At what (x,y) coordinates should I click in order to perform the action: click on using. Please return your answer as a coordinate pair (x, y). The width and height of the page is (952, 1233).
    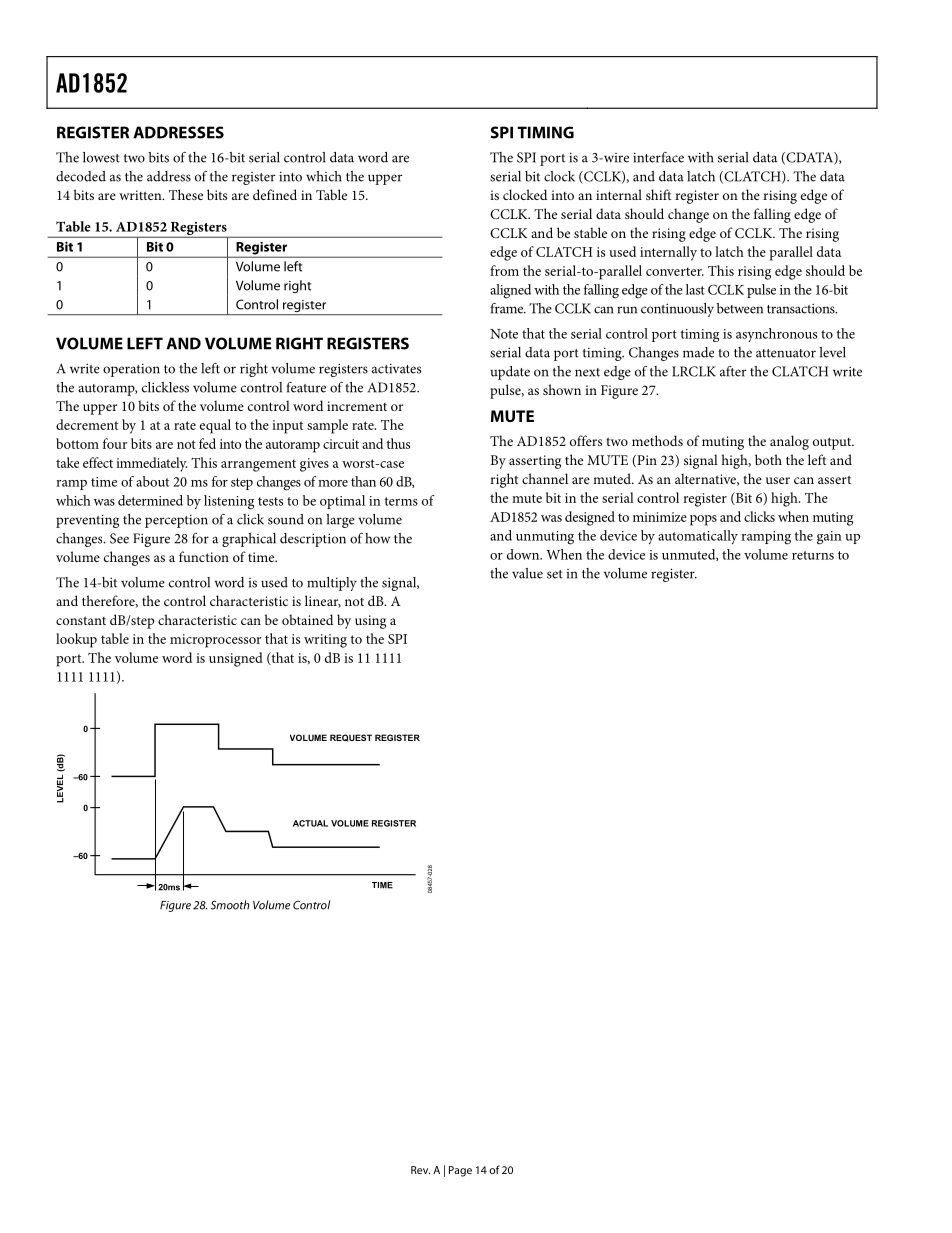
    Looking at the image, I should click on (370, 622).
